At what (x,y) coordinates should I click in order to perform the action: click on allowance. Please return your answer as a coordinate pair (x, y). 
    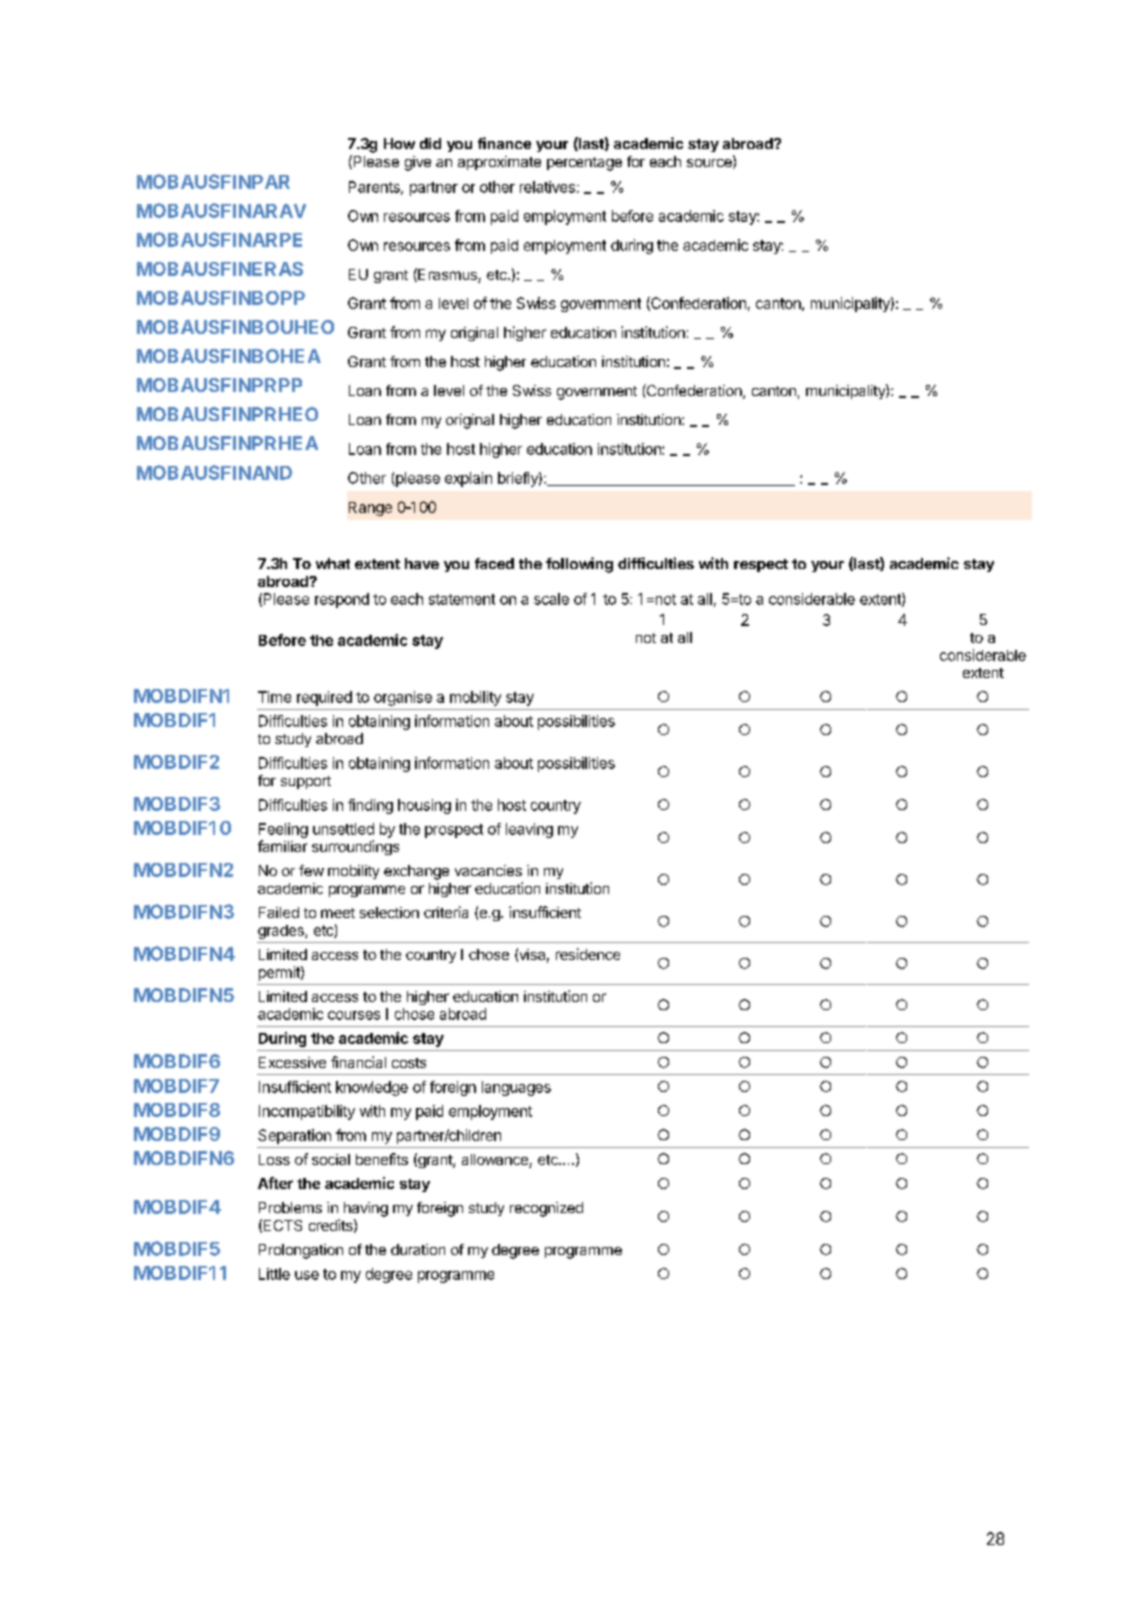
    Looking at the image, I should click on (496, 1161).
